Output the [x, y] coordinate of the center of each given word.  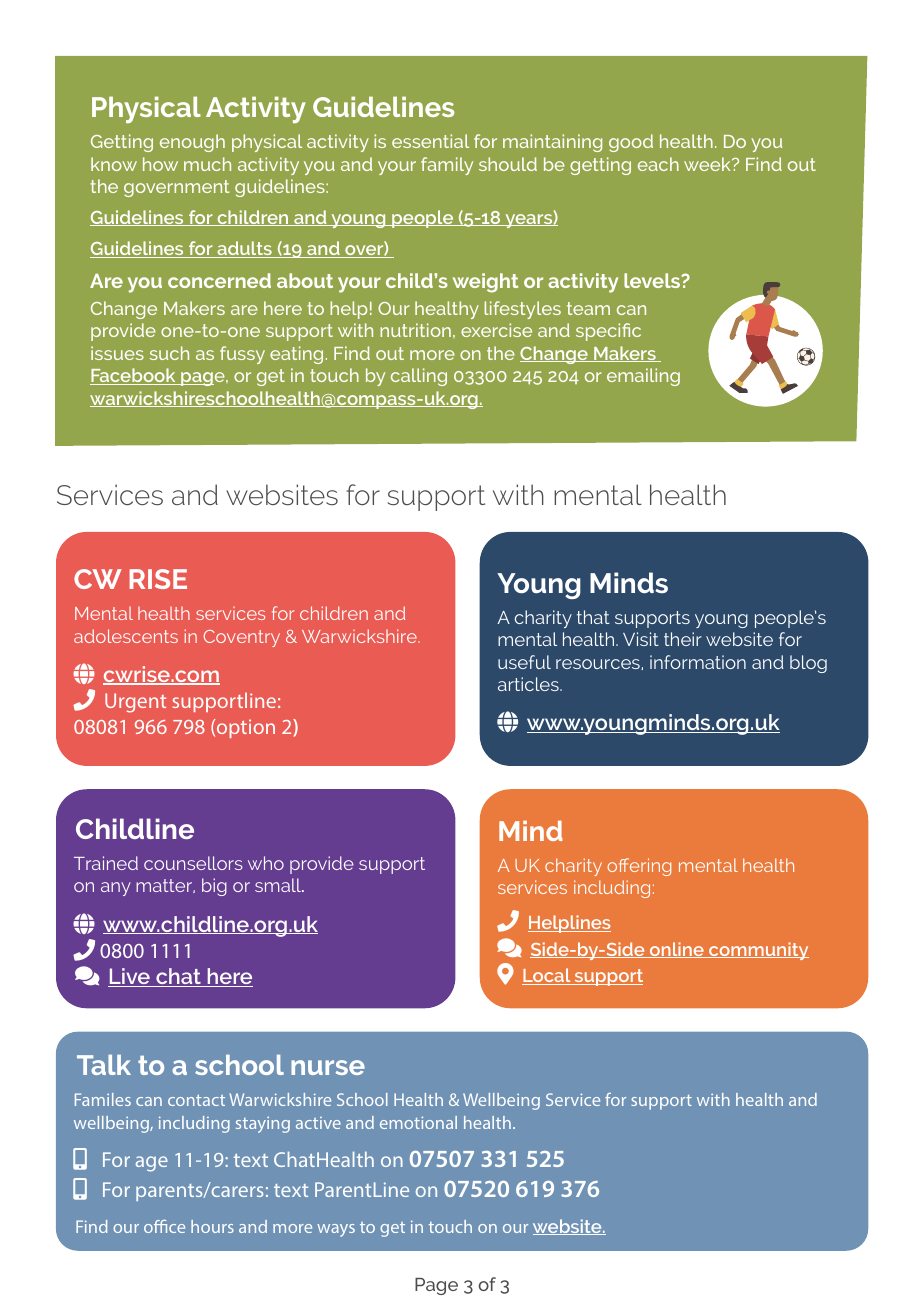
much [207, 164]
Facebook [134, 376]
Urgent [135, 703]
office [164, 1226]
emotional [418, 1122]
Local [547, 976]
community [758, 951]
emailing [643, 377]
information [698, 662]
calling [419, 377]
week [708, 164]
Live [130, 977]
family [447, 166]
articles [529, 684]
